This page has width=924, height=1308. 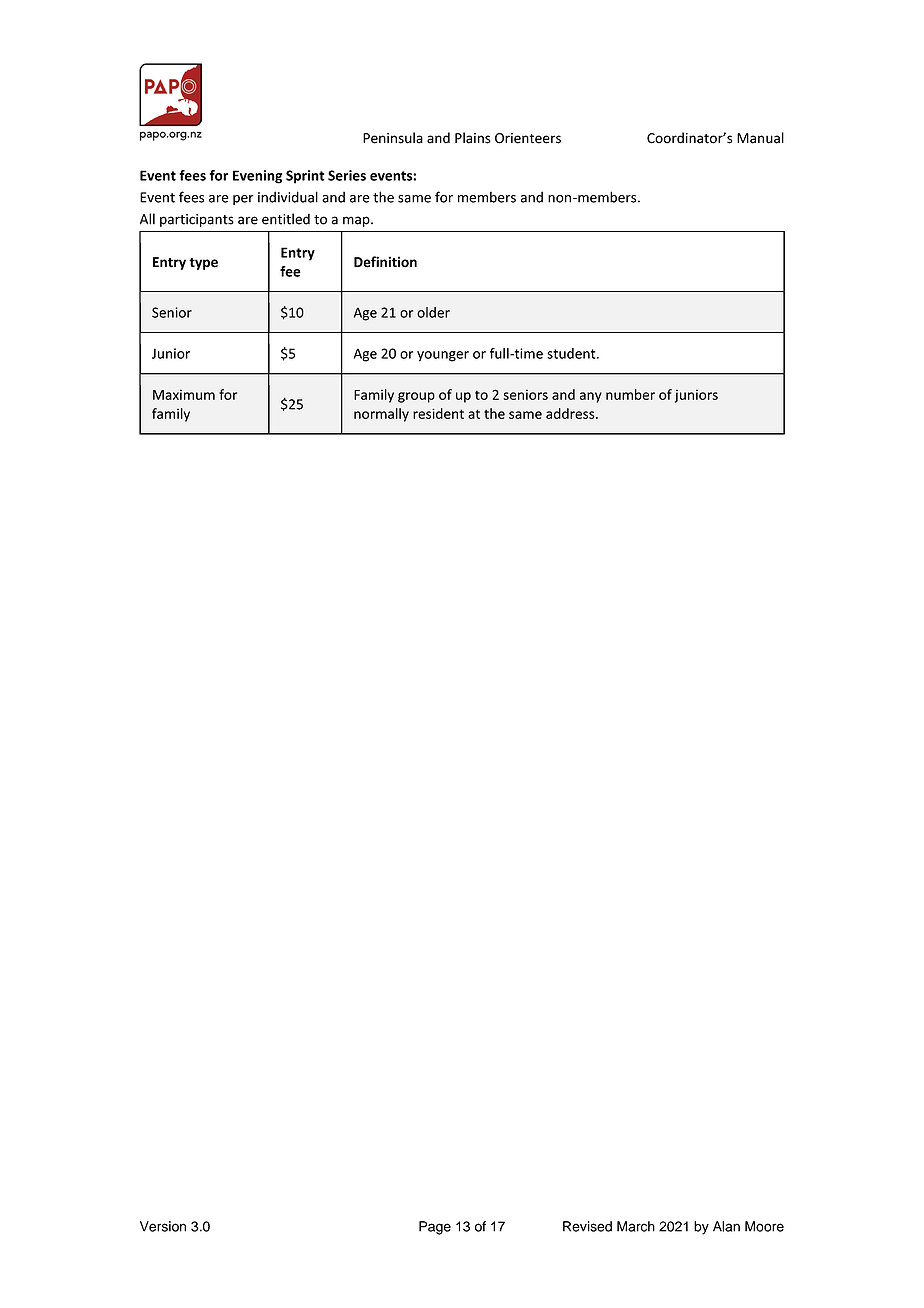 I want to click on Maximum, so click(x=184, y=394).
